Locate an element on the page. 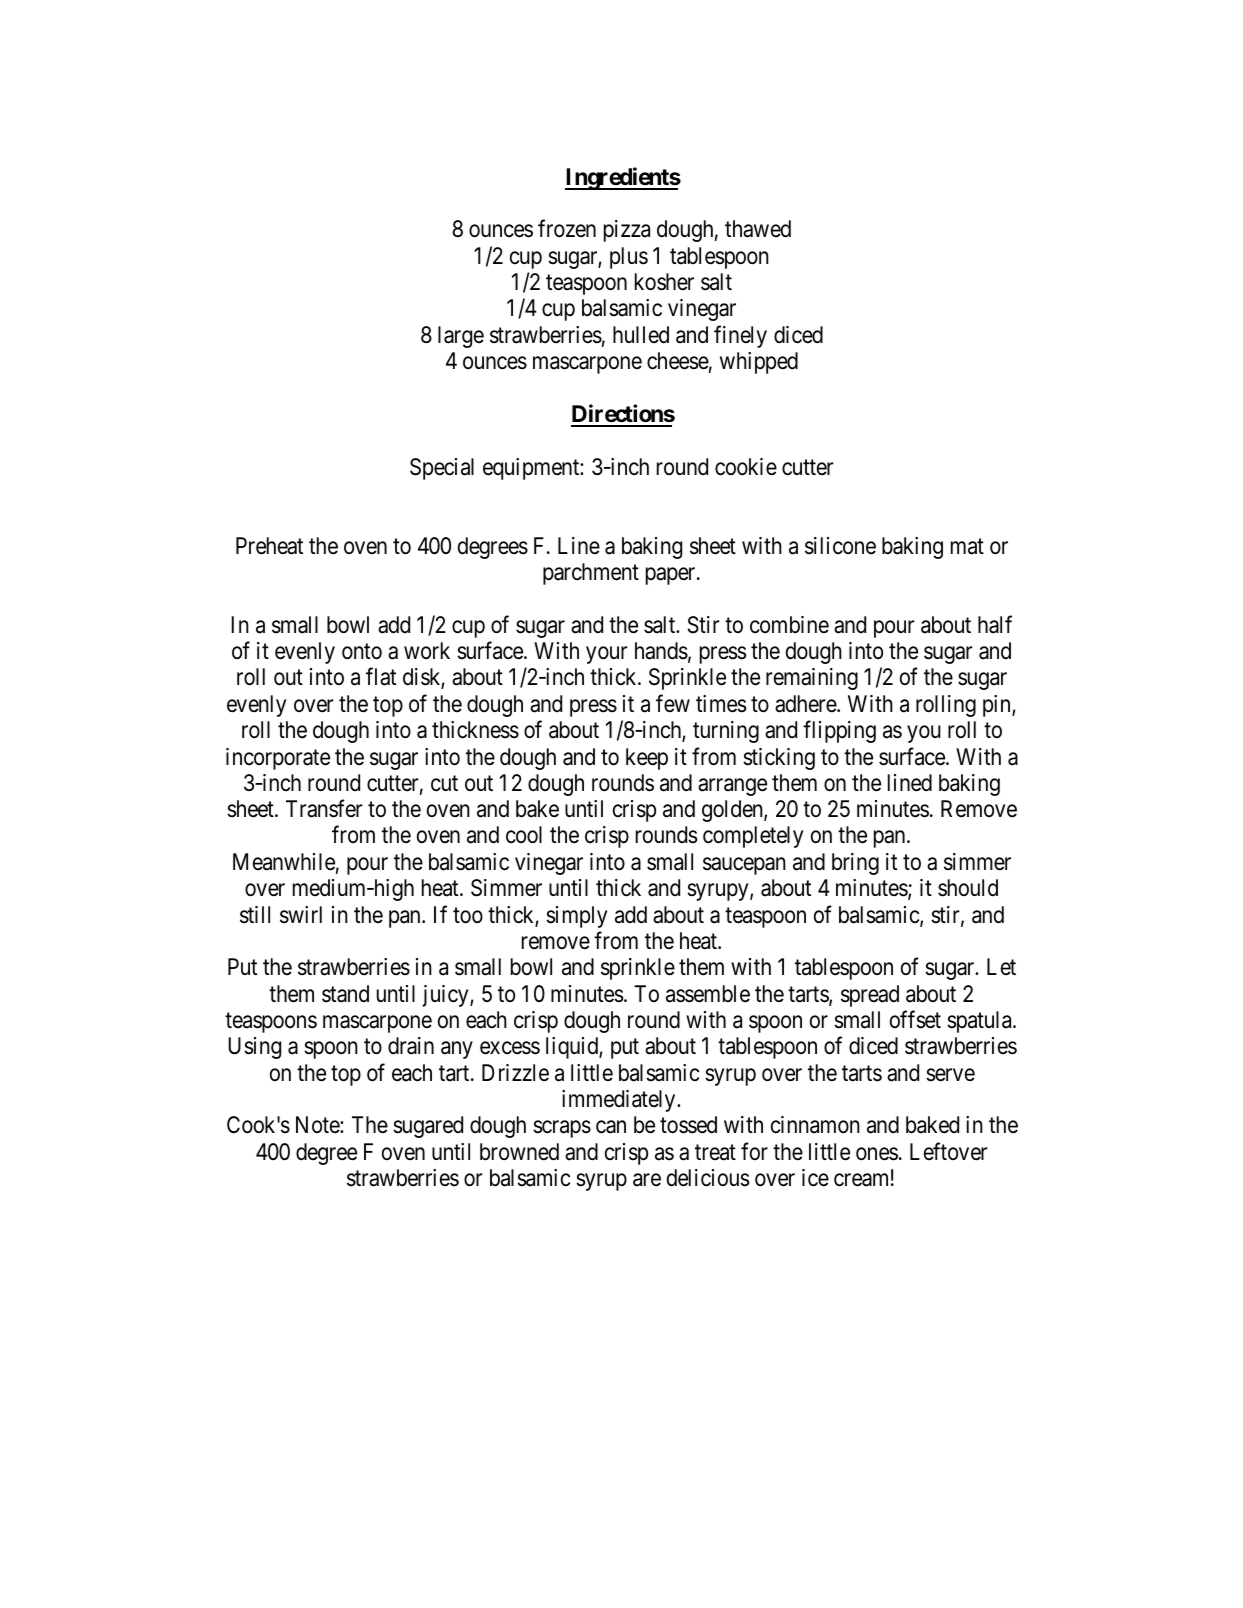  bring is located at coordinates (855, 864).
